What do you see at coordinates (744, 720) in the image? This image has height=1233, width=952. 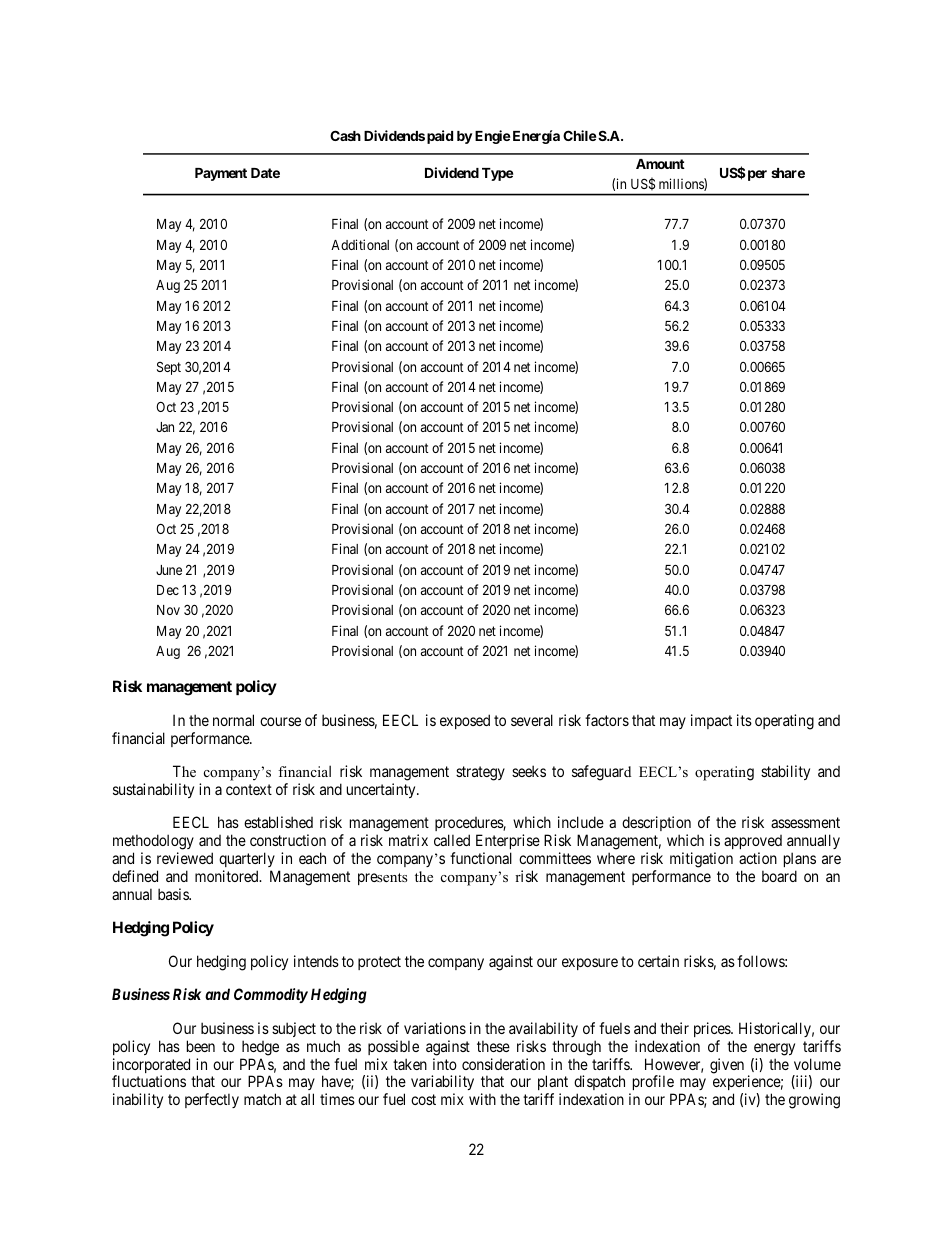 I see `its` at bounding box center [744, 720].
